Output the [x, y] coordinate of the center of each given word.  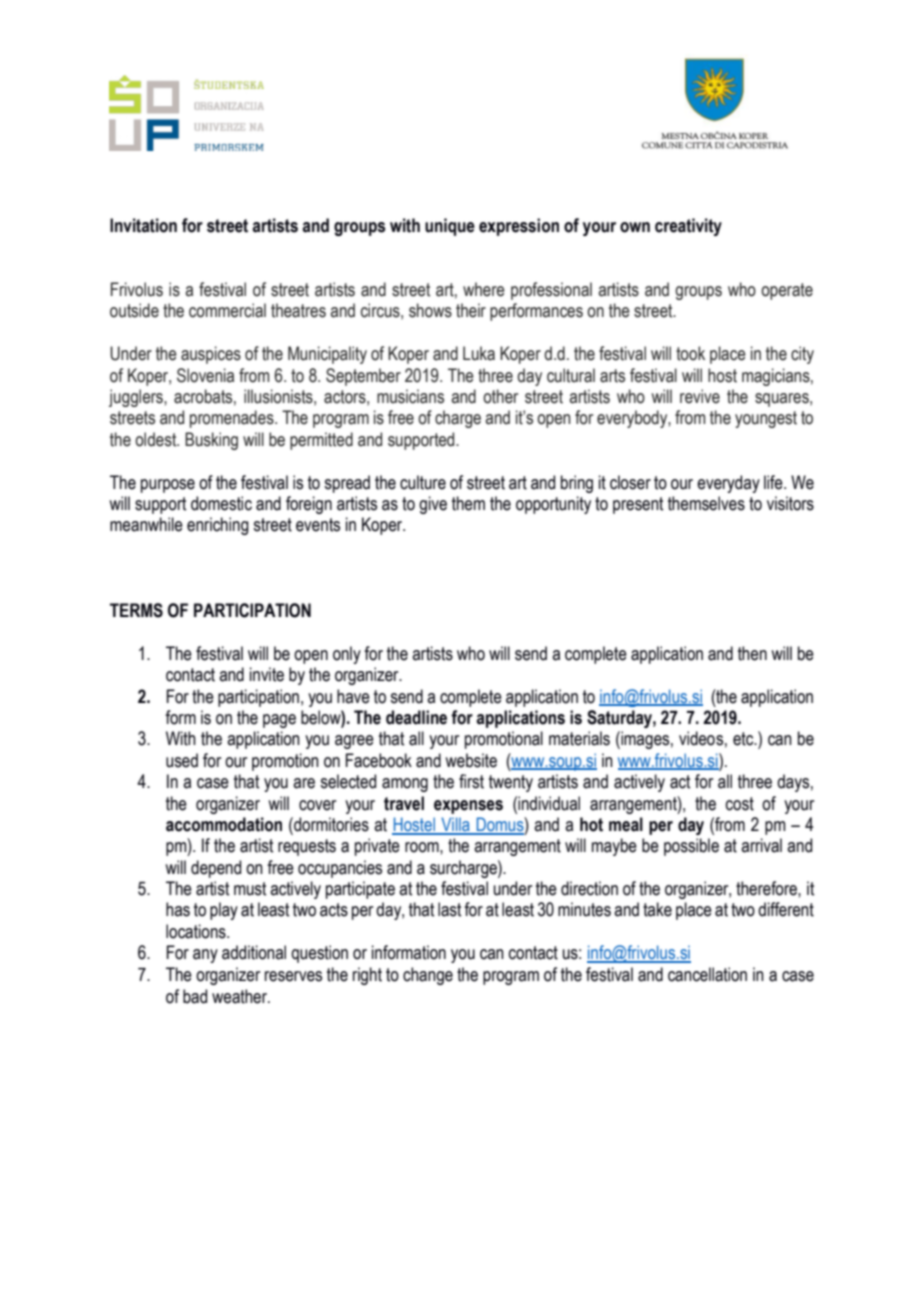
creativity [688, 227]
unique [450, 227]
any [205, 956]
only [347, 655]
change [428, 976]
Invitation [143, 225]
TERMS [136, 610]
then [752, 653]
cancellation [707, 974]
